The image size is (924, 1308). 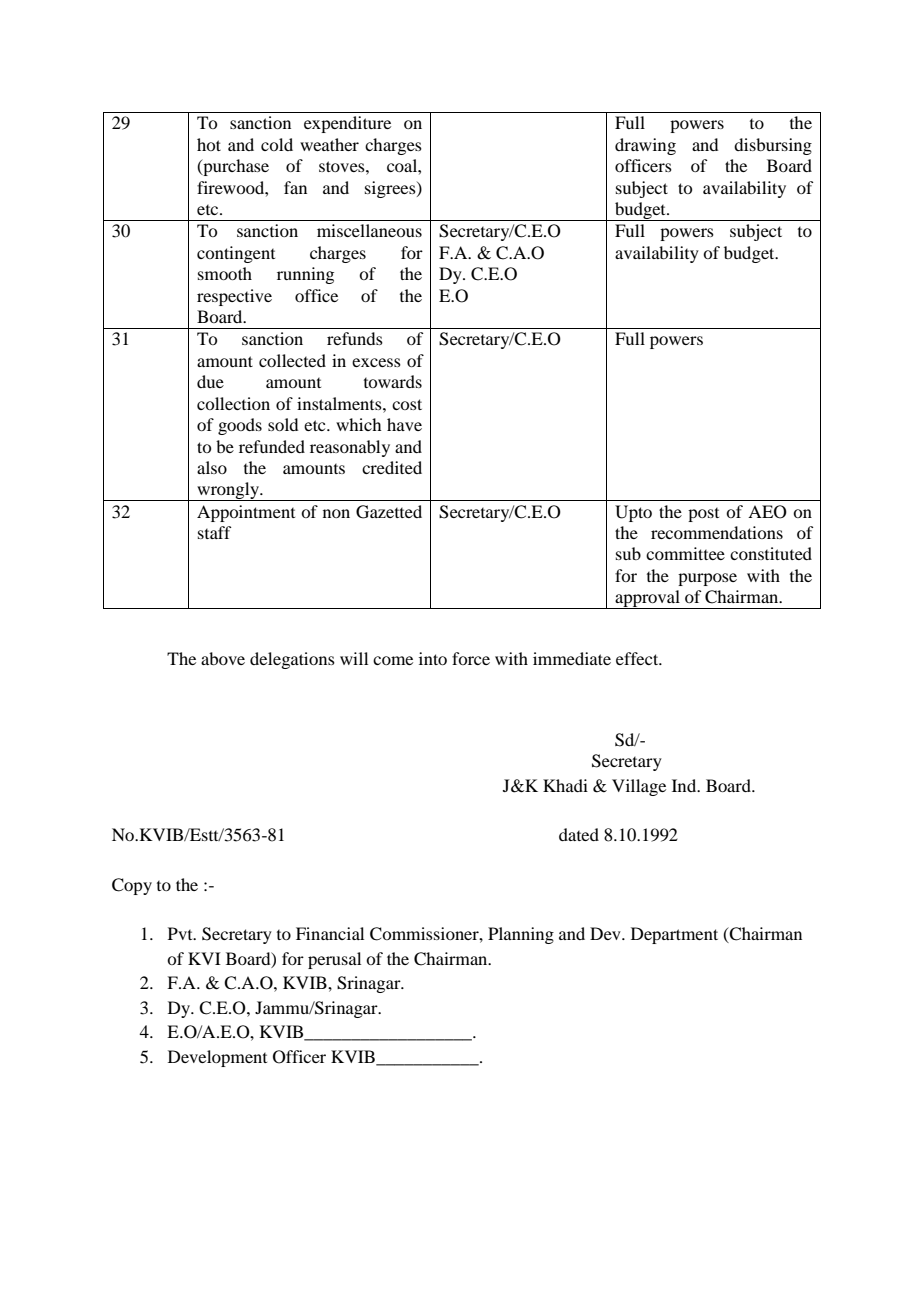 What do you see at coordinates (228, 491) in the page?
I see `wrongly` at bounding box center [228, 491].
